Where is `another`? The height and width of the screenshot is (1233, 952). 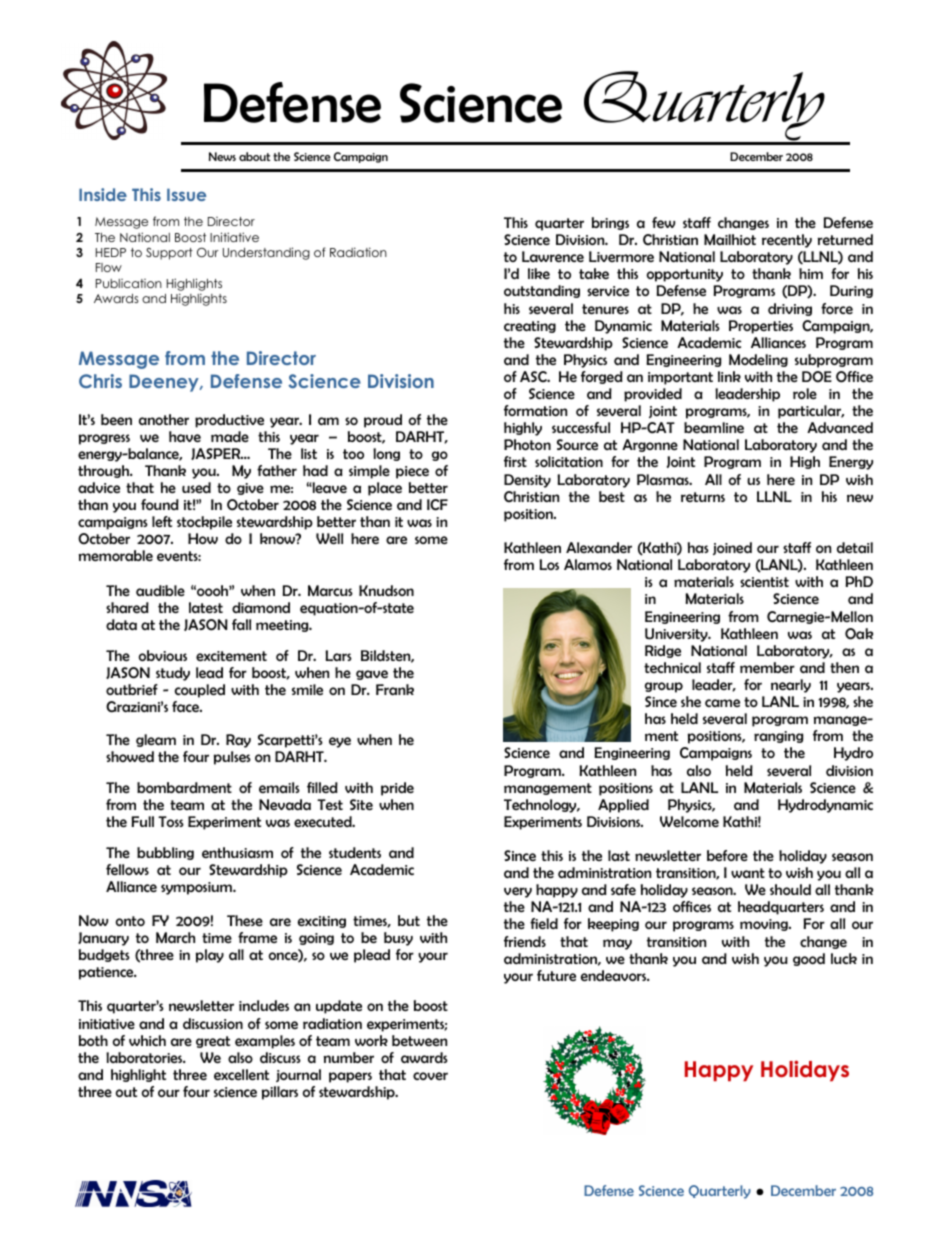
another is located at coordinates (164, 419).
